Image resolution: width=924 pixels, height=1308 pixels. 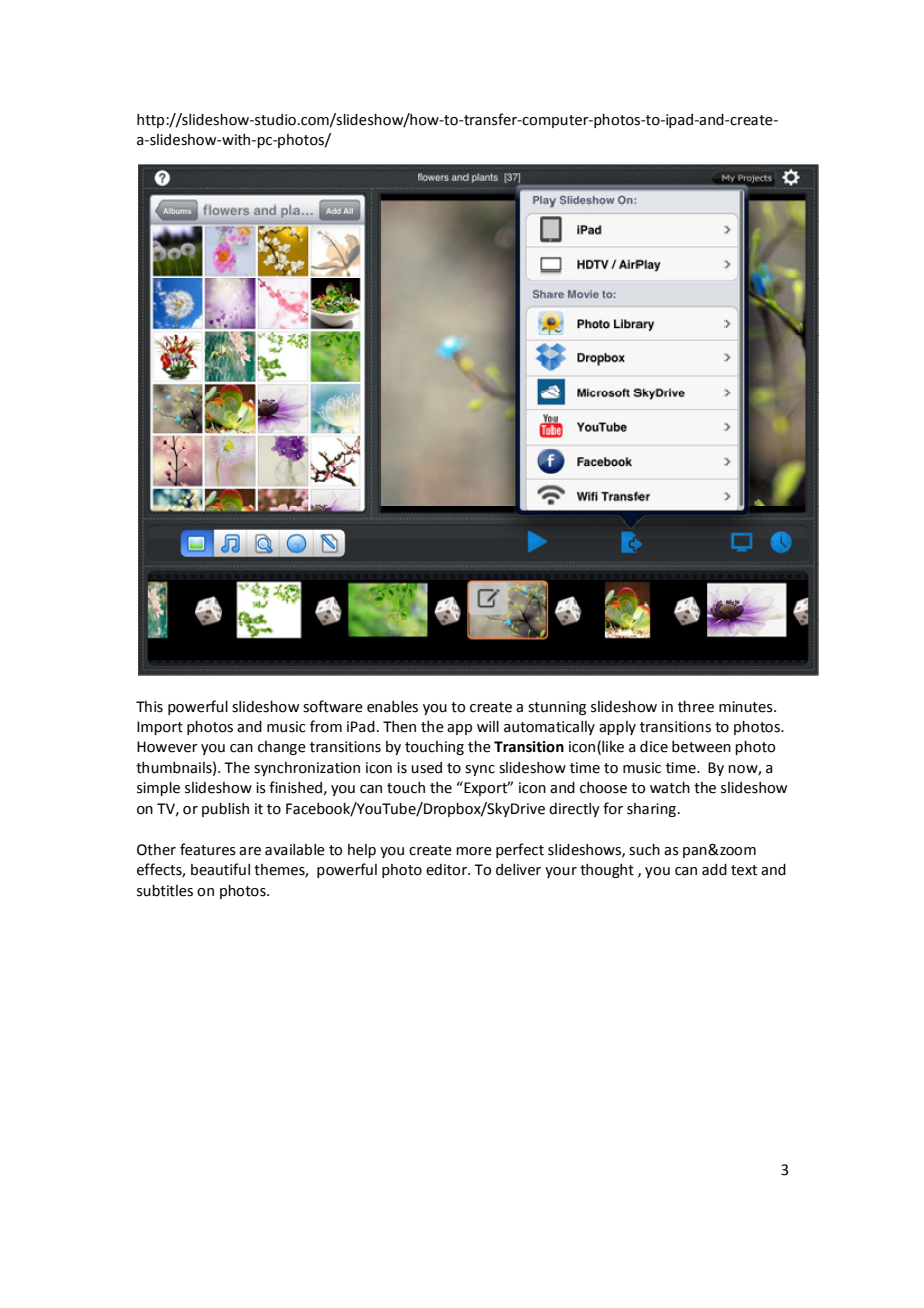 I want to click on subtitles, so click(x=165, y=891).
